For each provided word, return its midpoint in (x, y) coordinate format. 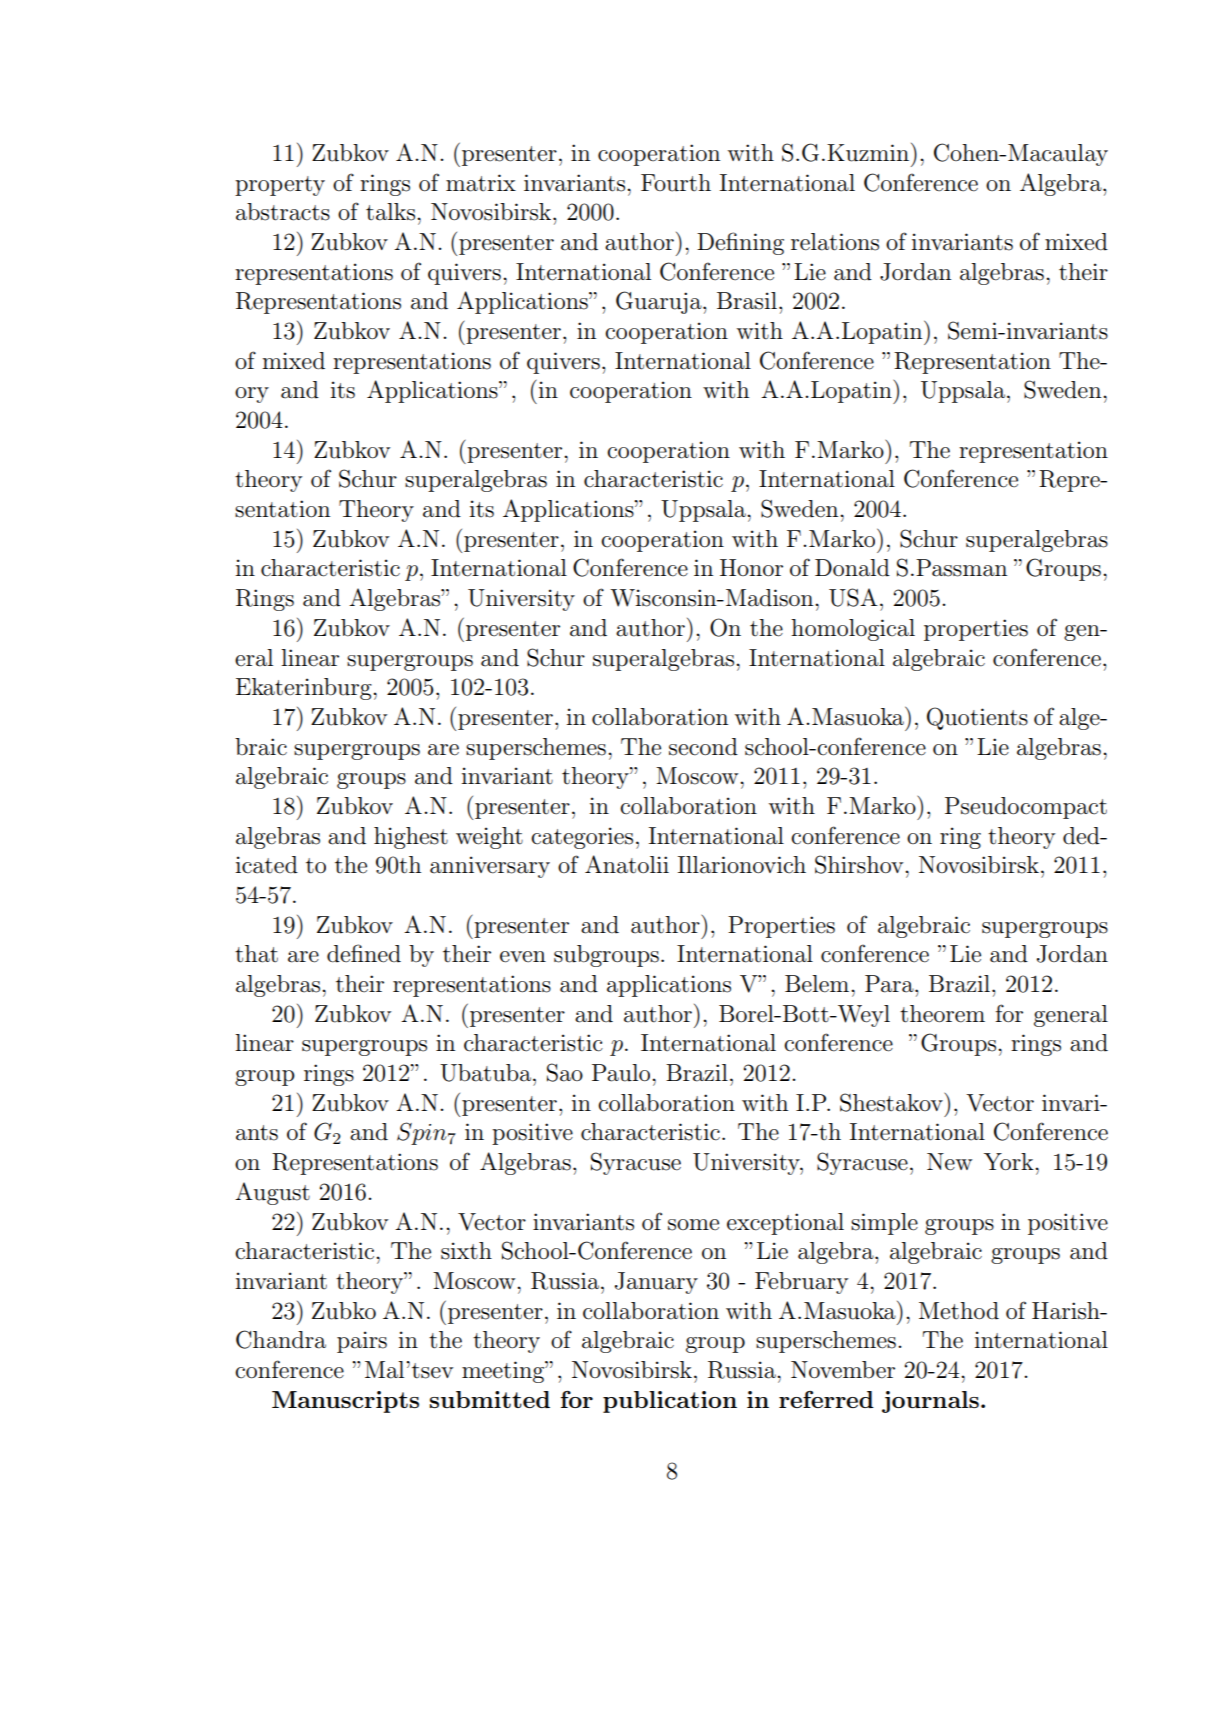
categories (582, 838)
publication (670, 1402)
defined (364, 953)
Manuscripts (345, 1402)
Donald (852, 568)
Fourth (676, 183)
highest (411, 838)
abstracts (283, 212)
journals (930, 1402)
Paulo (622, 1073)
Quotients (977, 718)
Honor (751, 568)
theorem (942, 1014)
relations (835, 242)
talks (392, 212)
